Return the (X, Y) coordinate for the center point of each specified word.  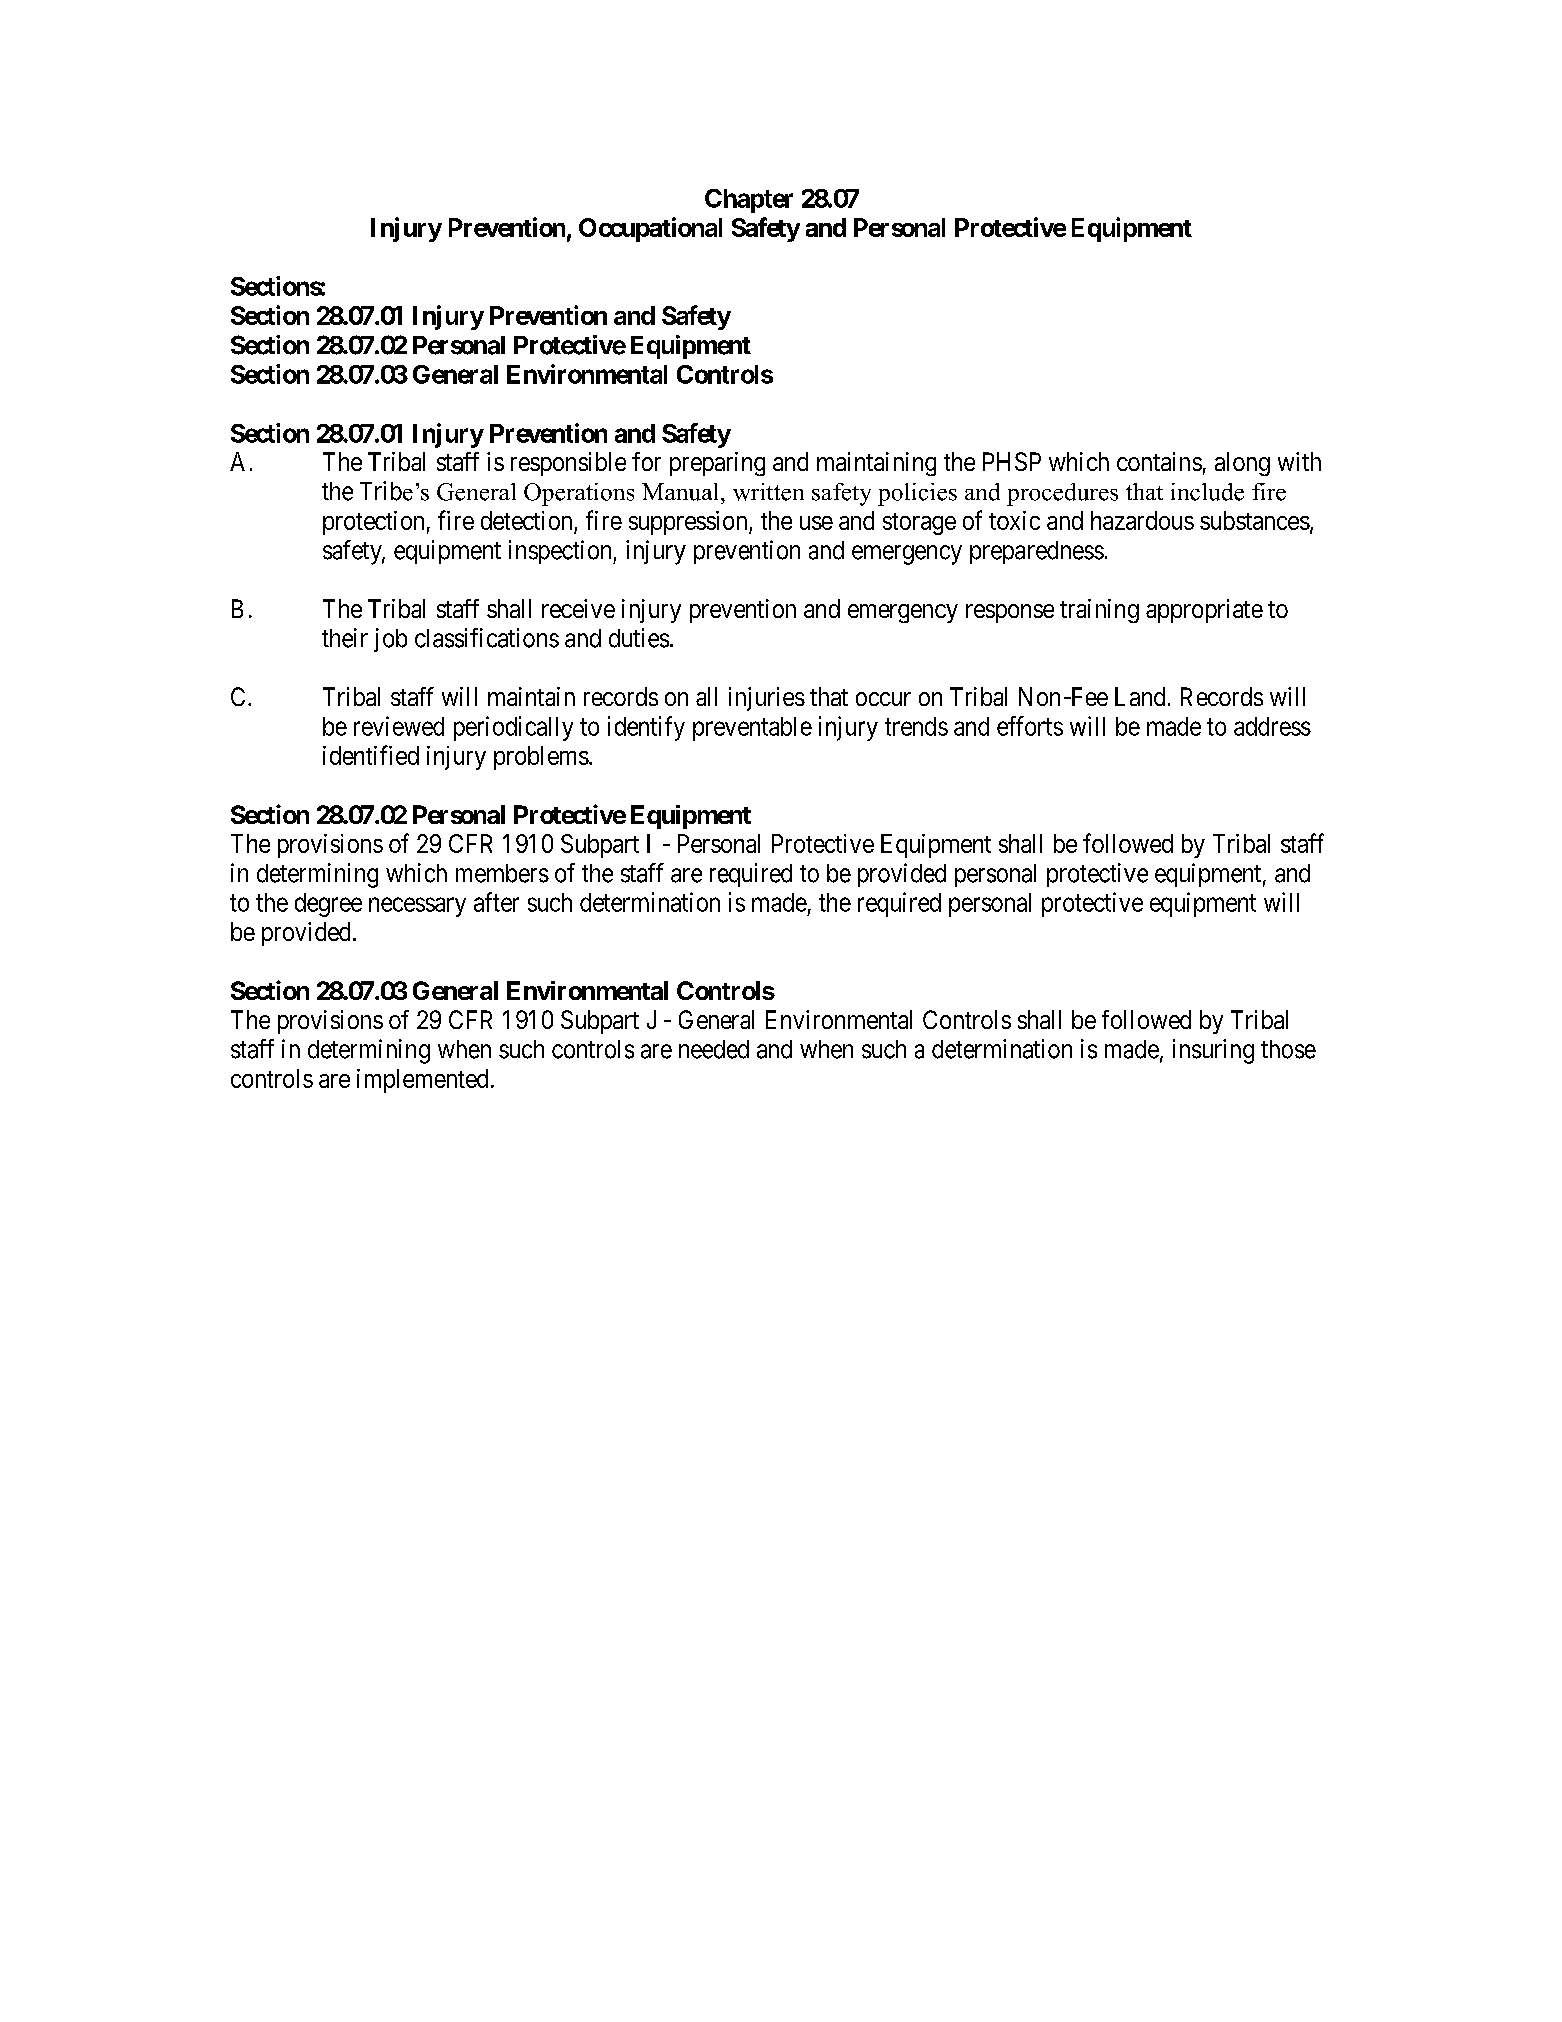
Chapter (749, 201)
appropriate (1204, 611)
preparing (717, 464)
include (1207, 492)
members (502, 873)
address (1272, 726)
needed (714, 1049)
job (390, 640)
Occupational (650, 229)
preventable (752, 729)
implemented (422, 1081)
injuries (767, 699)
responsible (568, 464)
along (1242, 464)
